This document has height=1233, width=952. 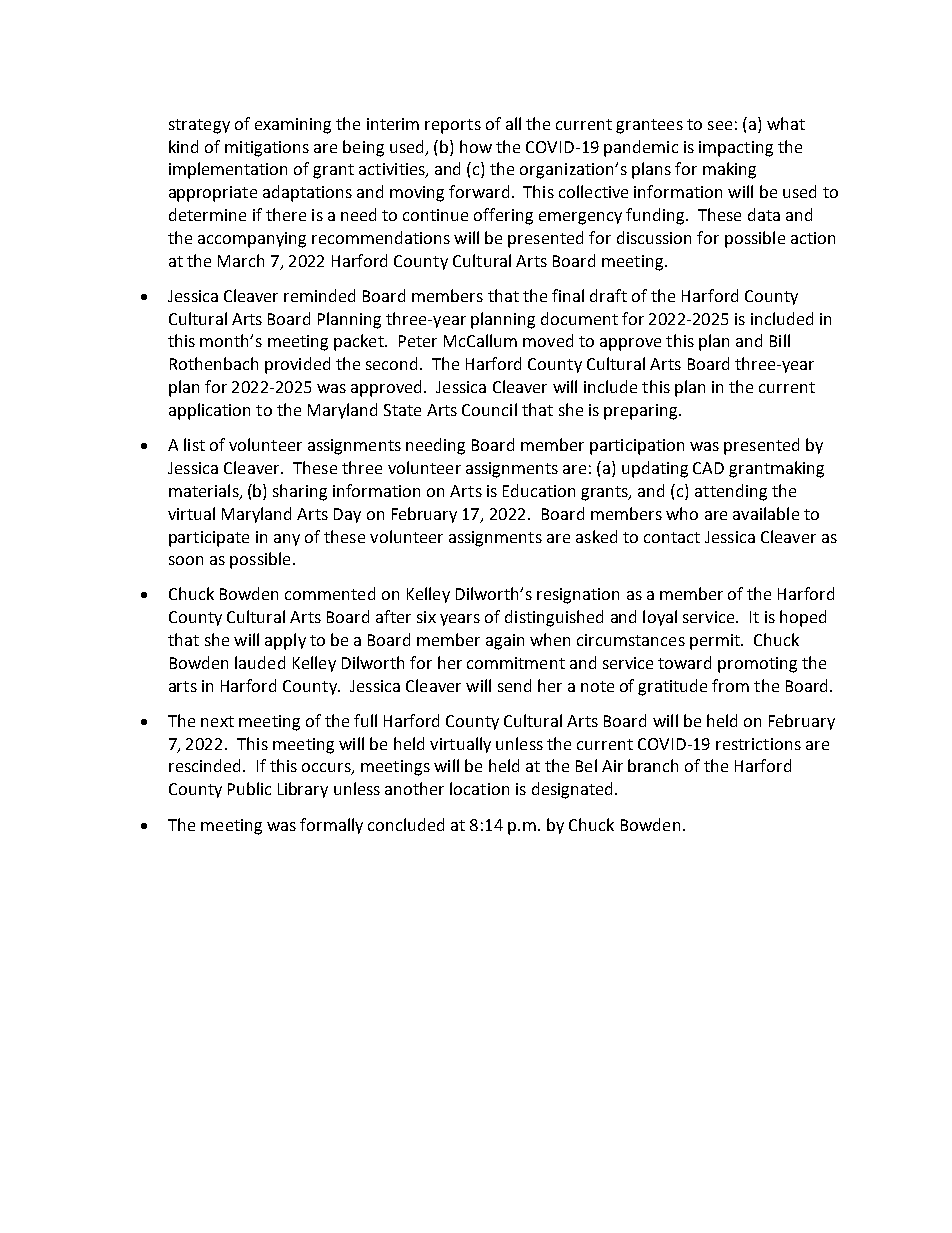 What do you see at coordinates (568, 295) in the document?
I see `final` at bounding box center [568, 295].
